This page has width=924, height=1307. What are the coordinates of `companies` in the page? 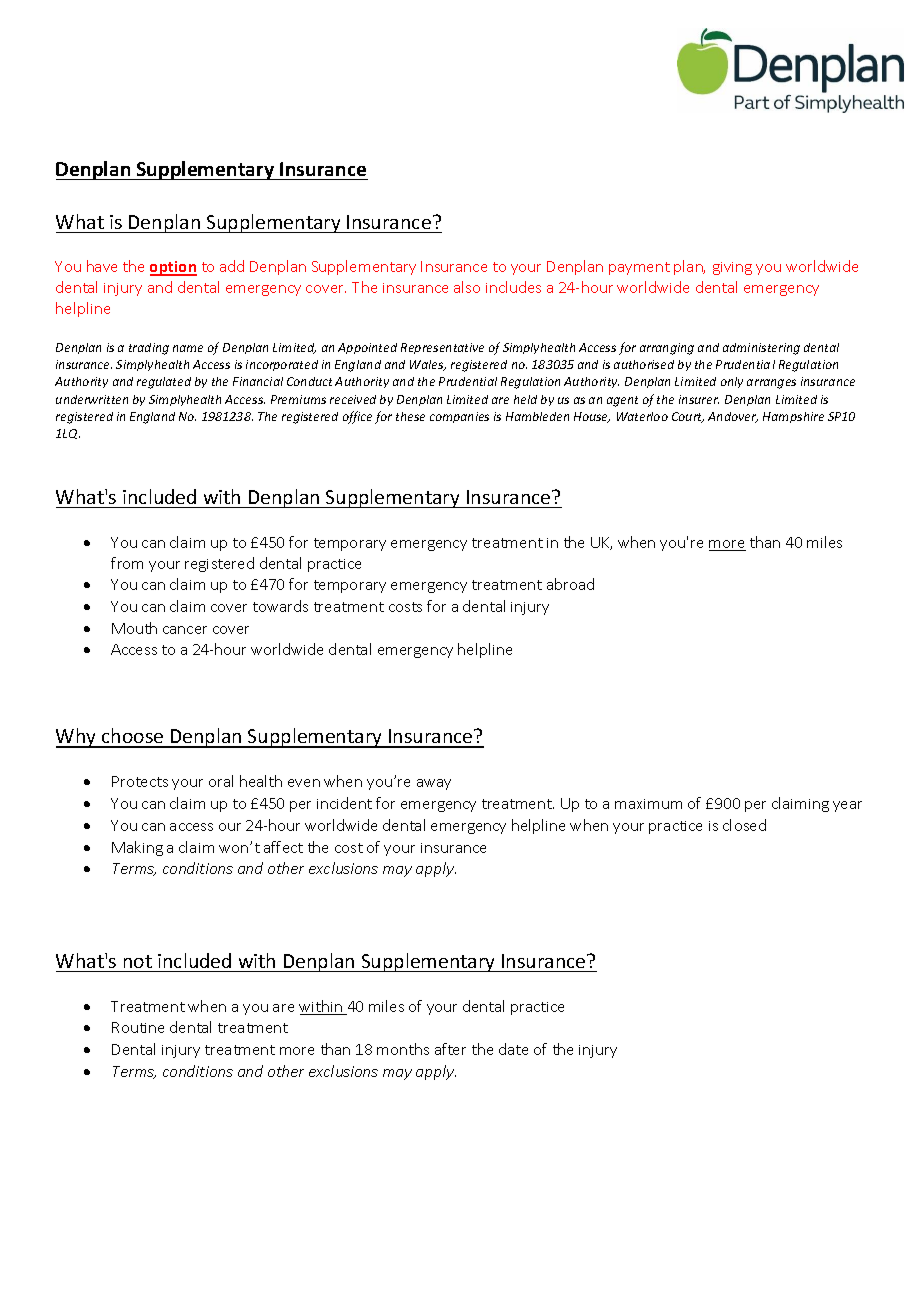 It's located at (459, 417).
